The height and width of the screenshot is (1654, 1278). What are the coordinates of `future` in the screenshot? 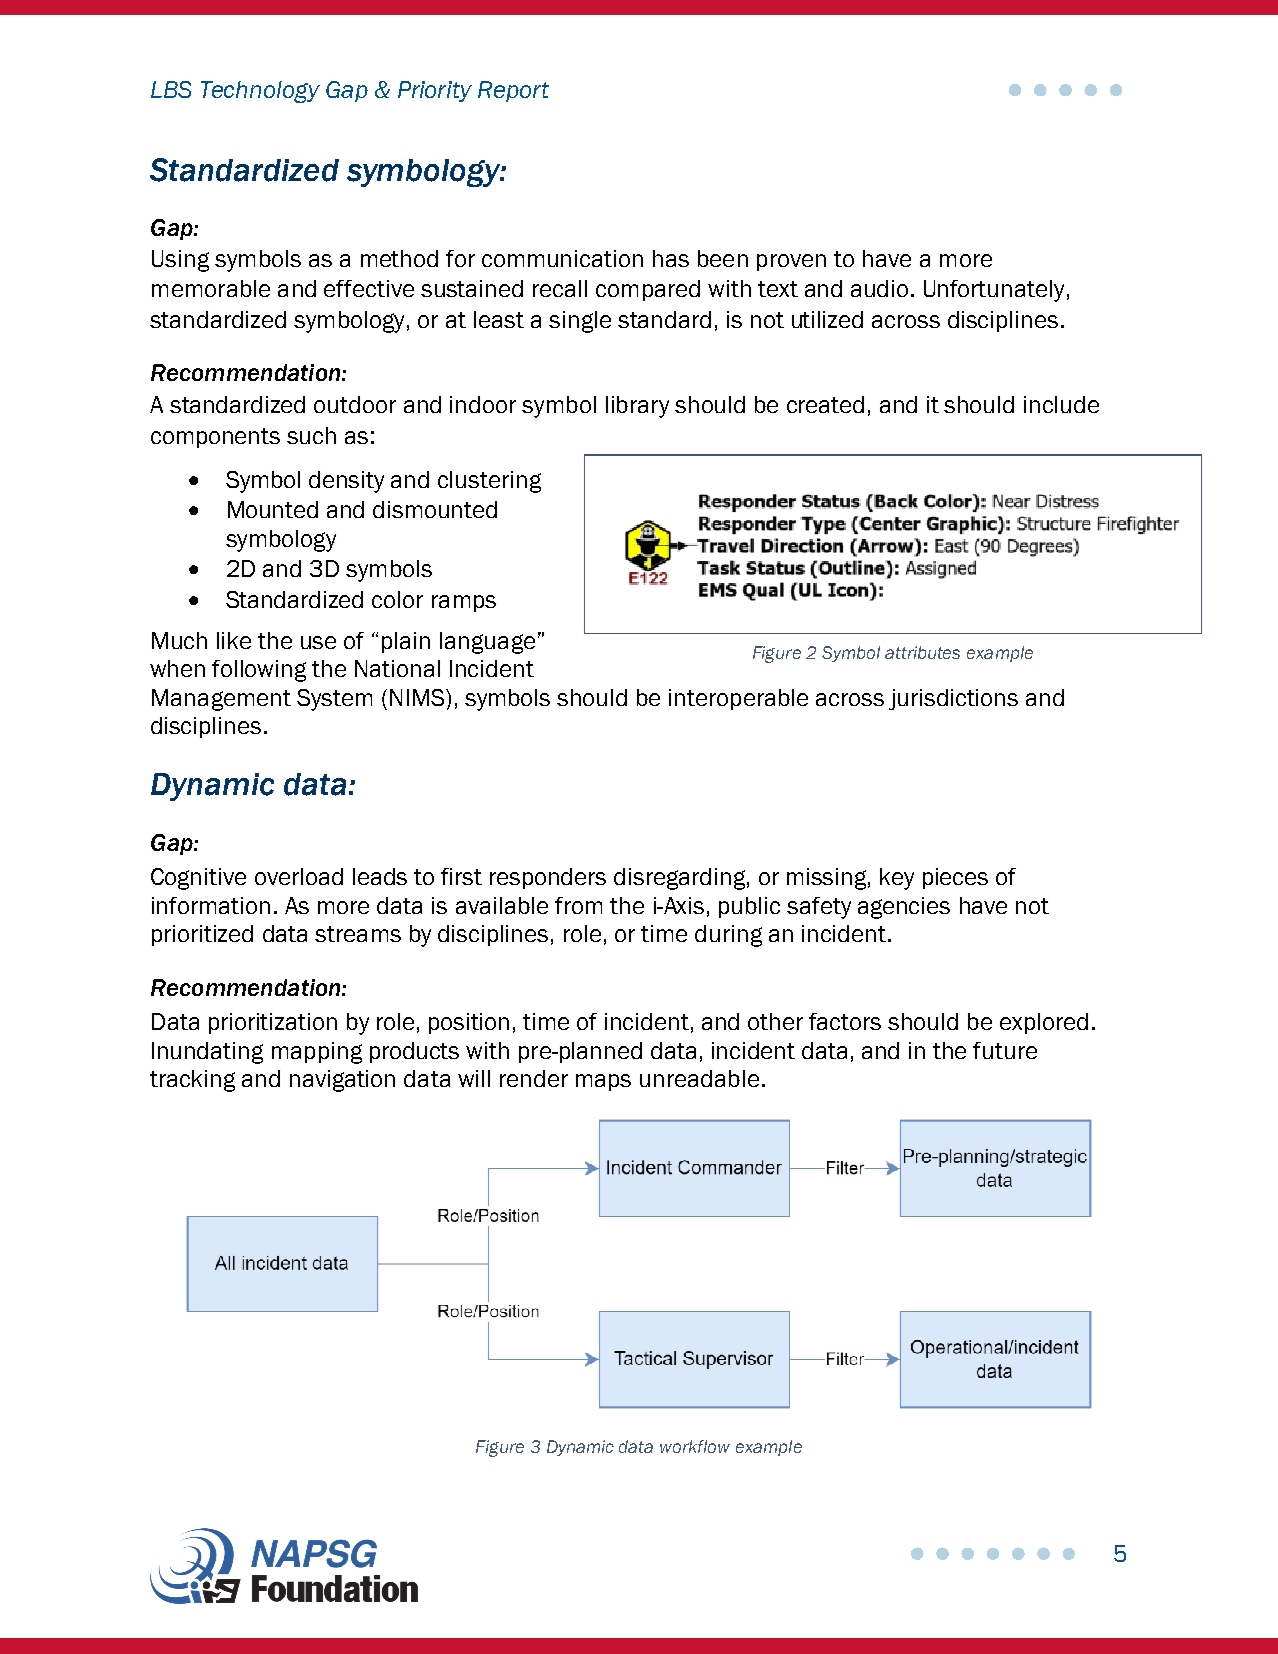 It's located at (1005, 1050).
